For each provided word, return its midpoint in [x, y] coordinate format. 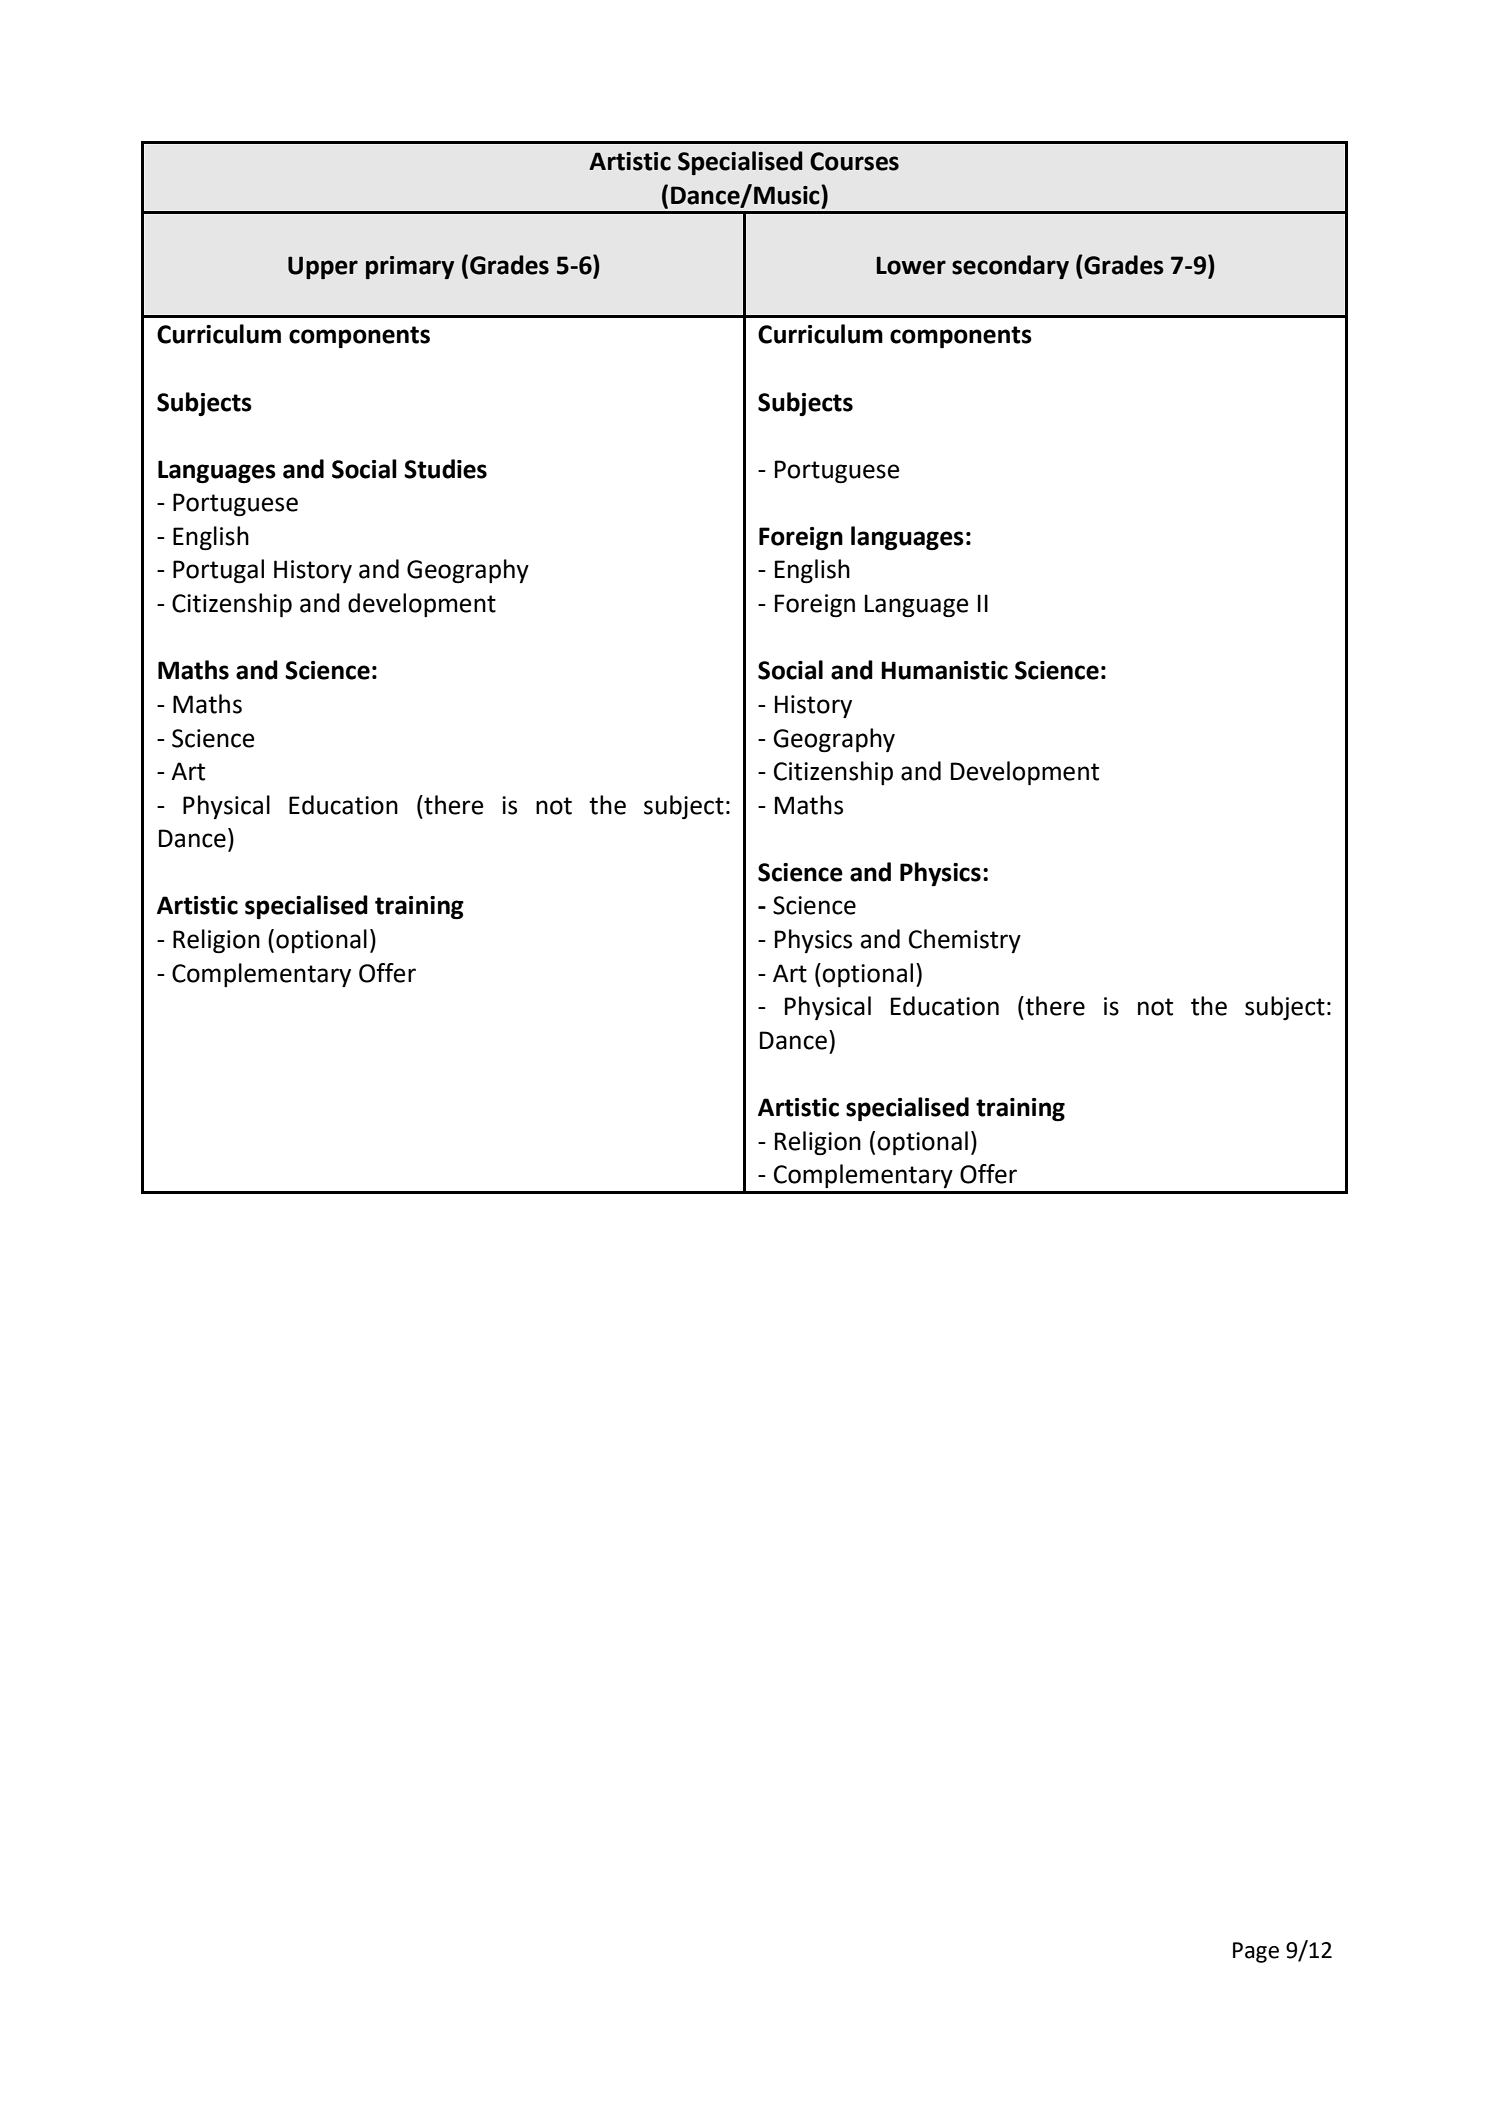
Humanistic [944, 670]
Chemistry [965, 941]
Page [1256, 1952]
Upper [323, 267]
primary [410, 267]
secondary [1010, 267]
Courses [854, 161]
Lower [911, 265]
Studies [445, 469]
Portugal [218, 571]
